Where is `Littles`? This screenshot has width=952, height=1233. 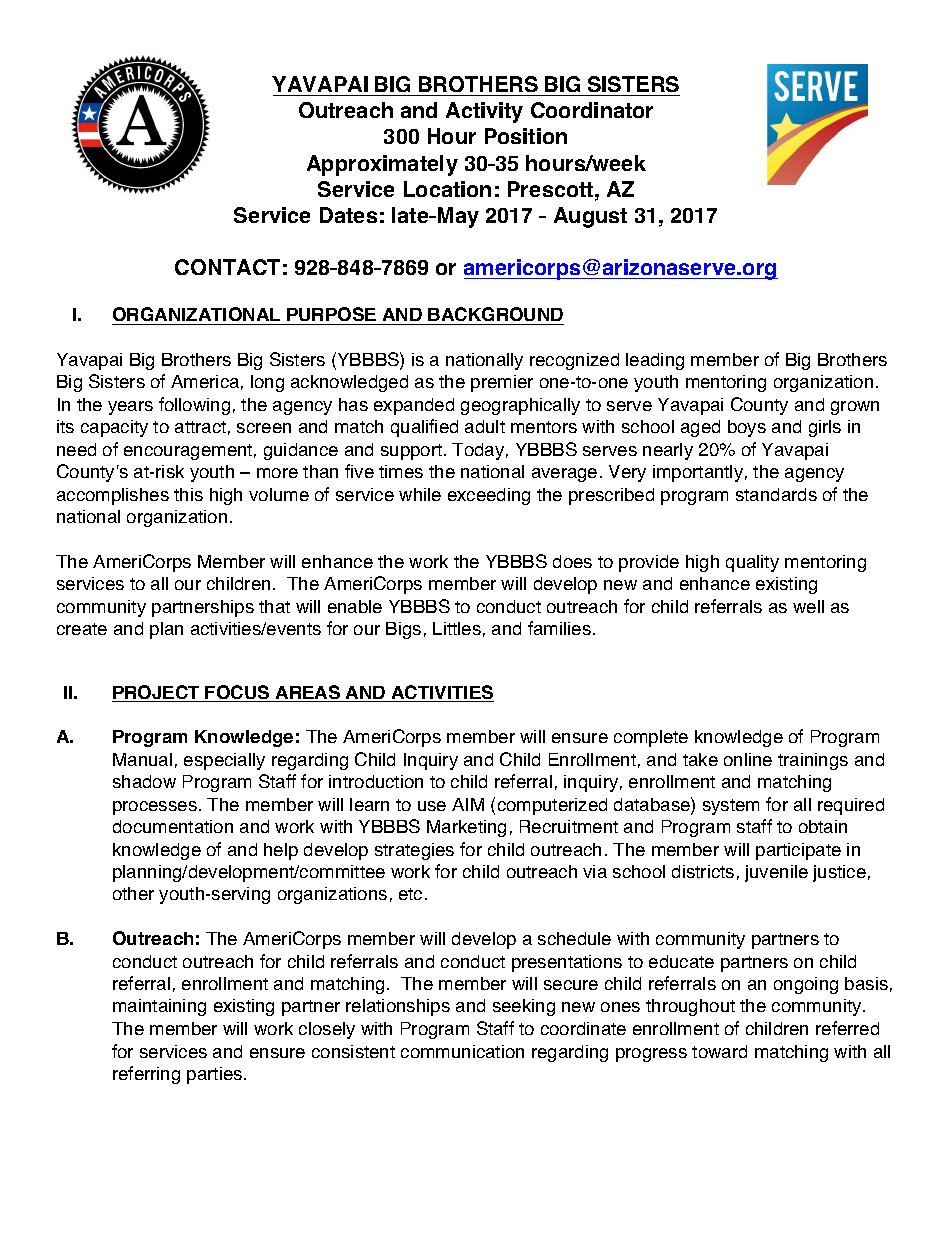
Littles is located at coordinates (457, 628).
